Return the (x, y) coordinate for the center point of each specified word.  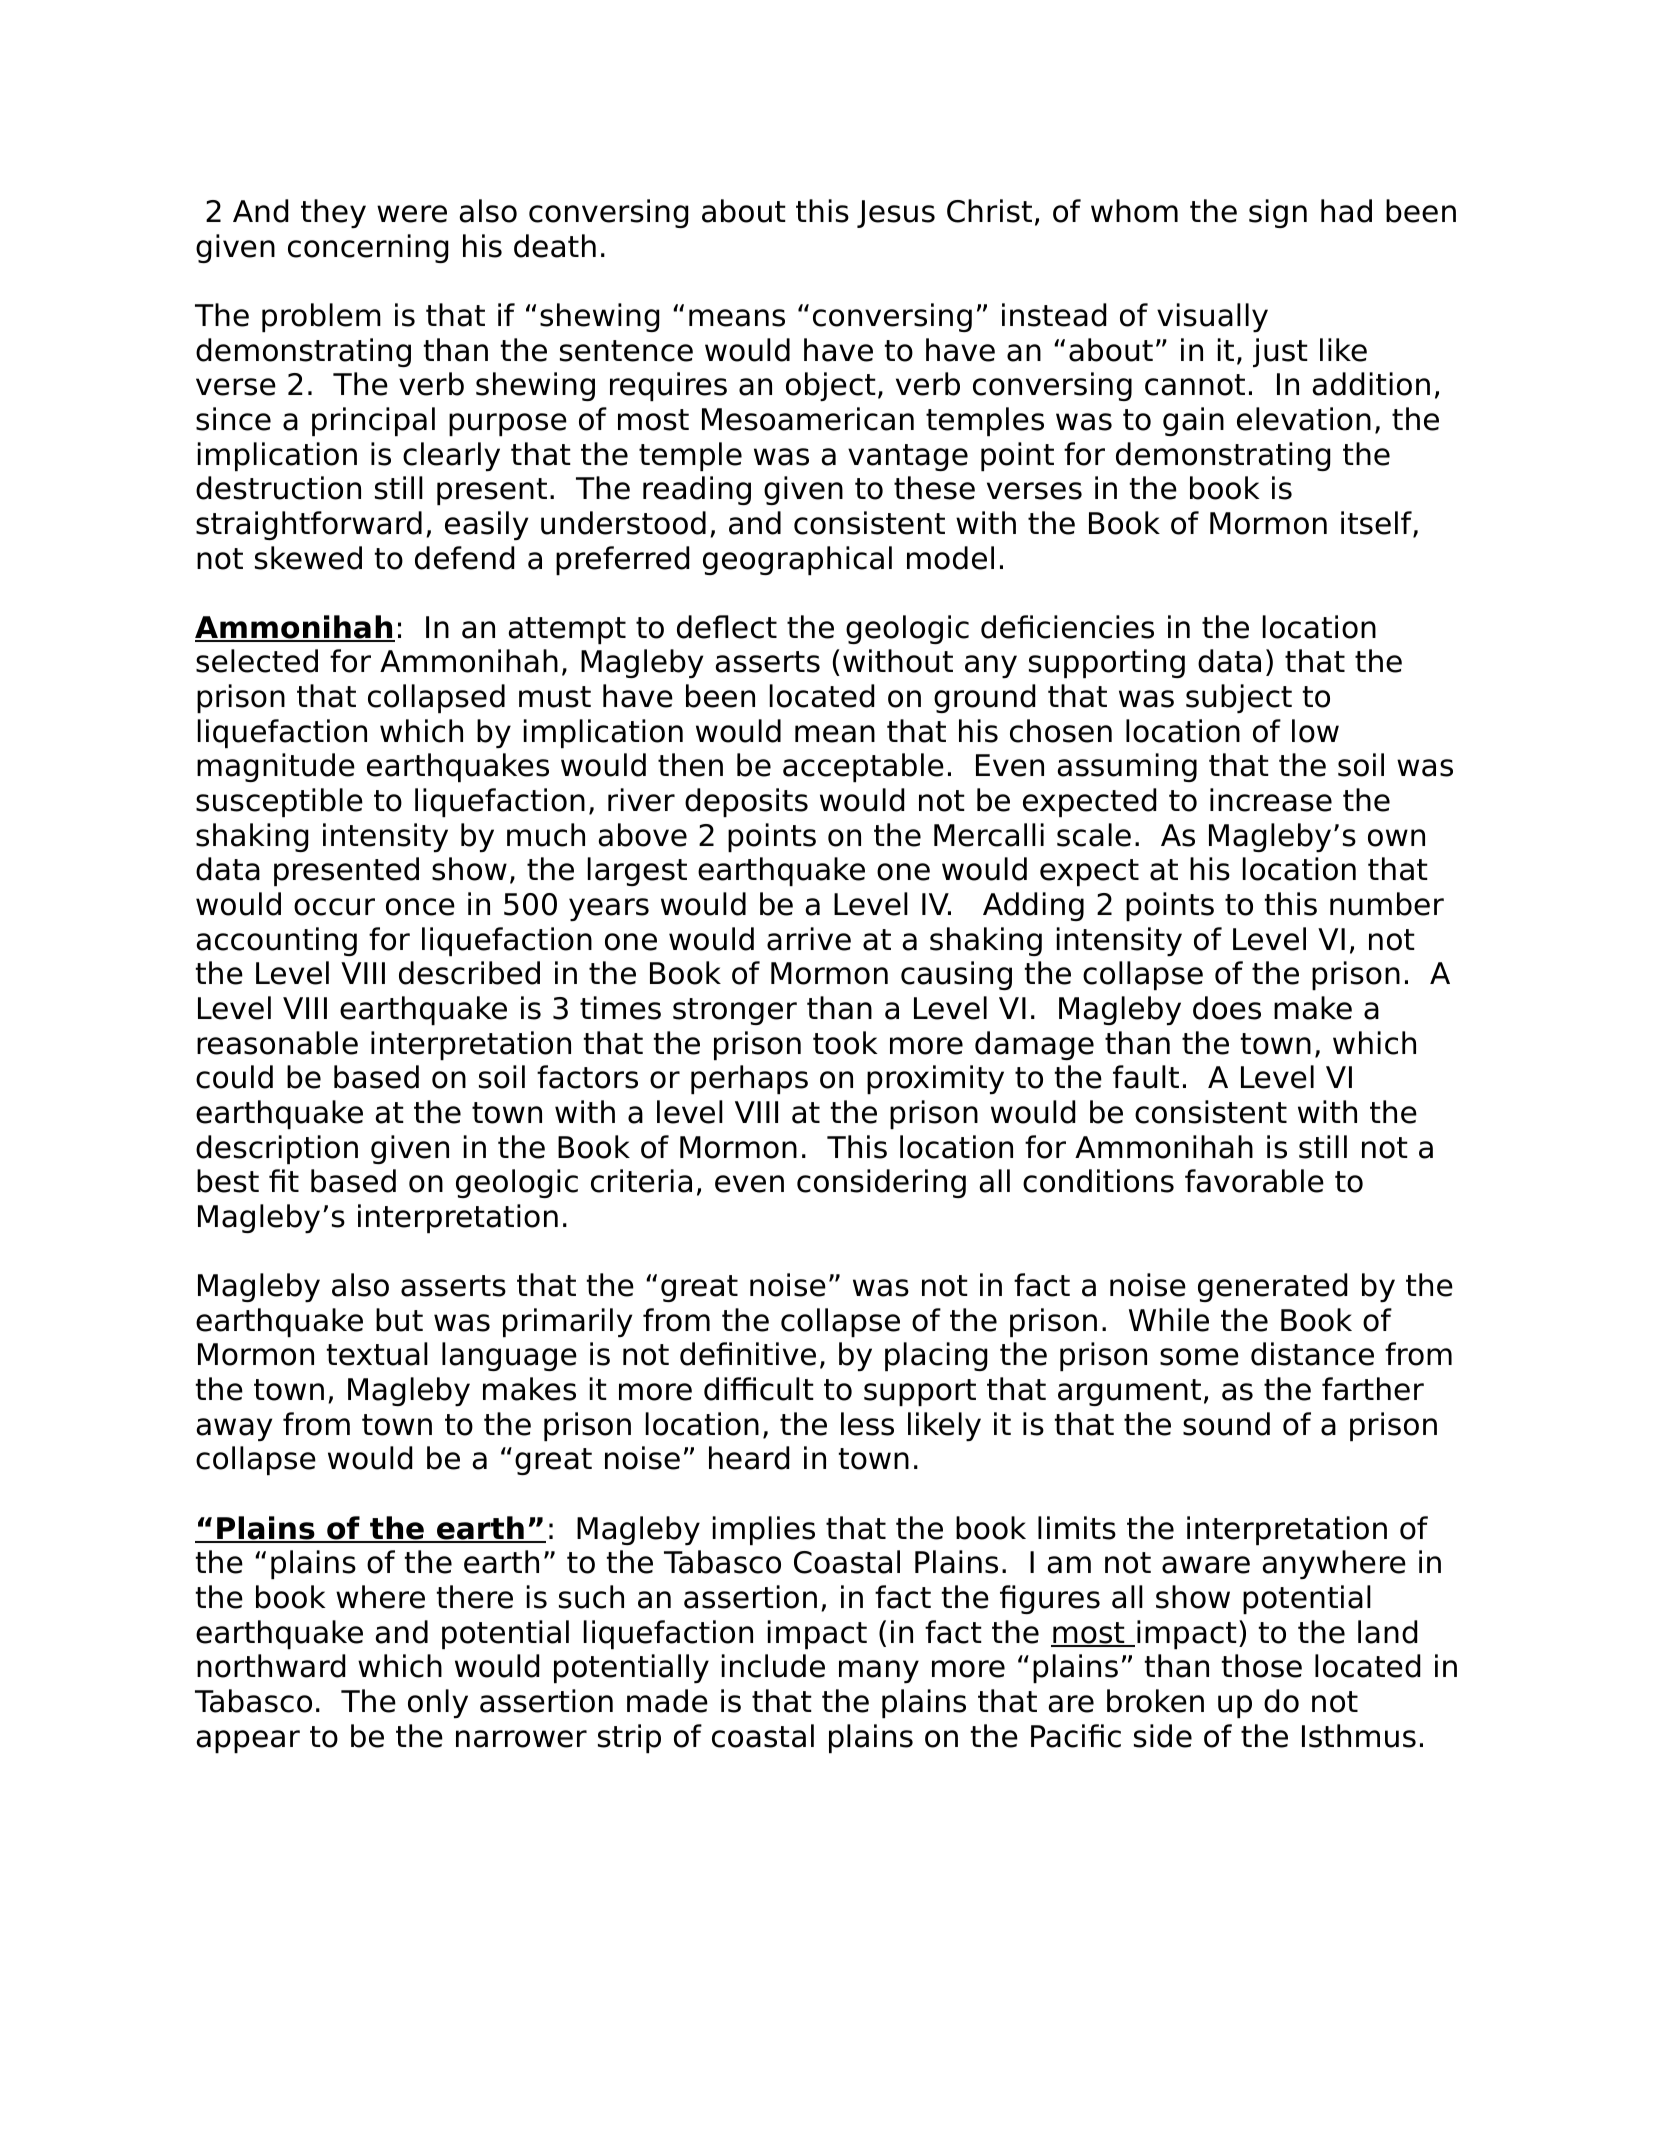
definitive (748, 1354)
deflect (727, 627)
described (469, 973)
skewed (308, 558)
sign (1278, 213)
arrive (809, 939)
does (1227, 1008)
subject (1239, 698)
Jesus (896, 214)
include (773, 1666)
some (1199, 1357)
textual (377, 1354)
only (438, 1703)
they (333, 213)
